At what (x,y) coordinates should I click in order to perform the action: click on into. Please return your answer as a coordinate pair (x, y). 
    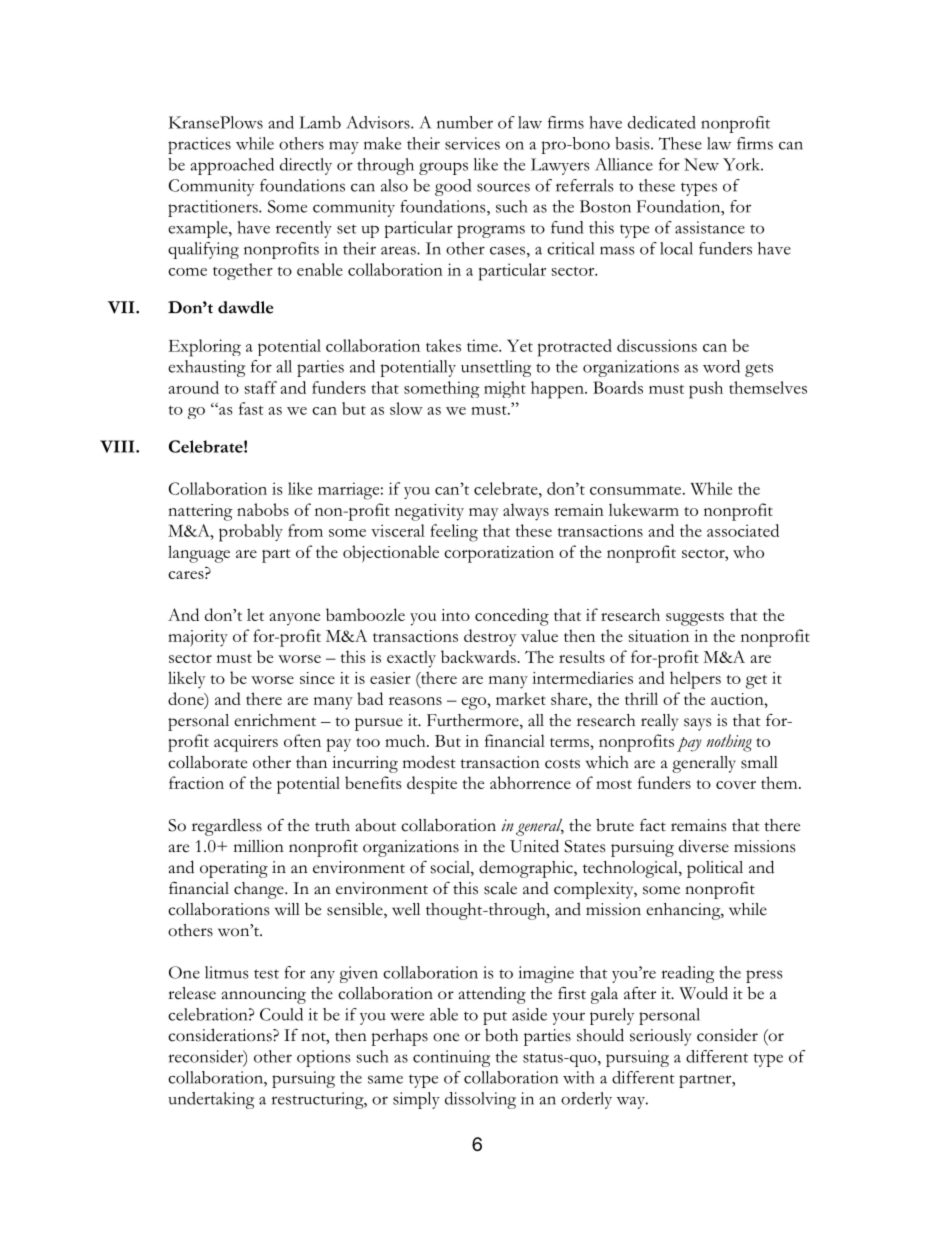
    Looking at the image, I should click on (455, 615).
